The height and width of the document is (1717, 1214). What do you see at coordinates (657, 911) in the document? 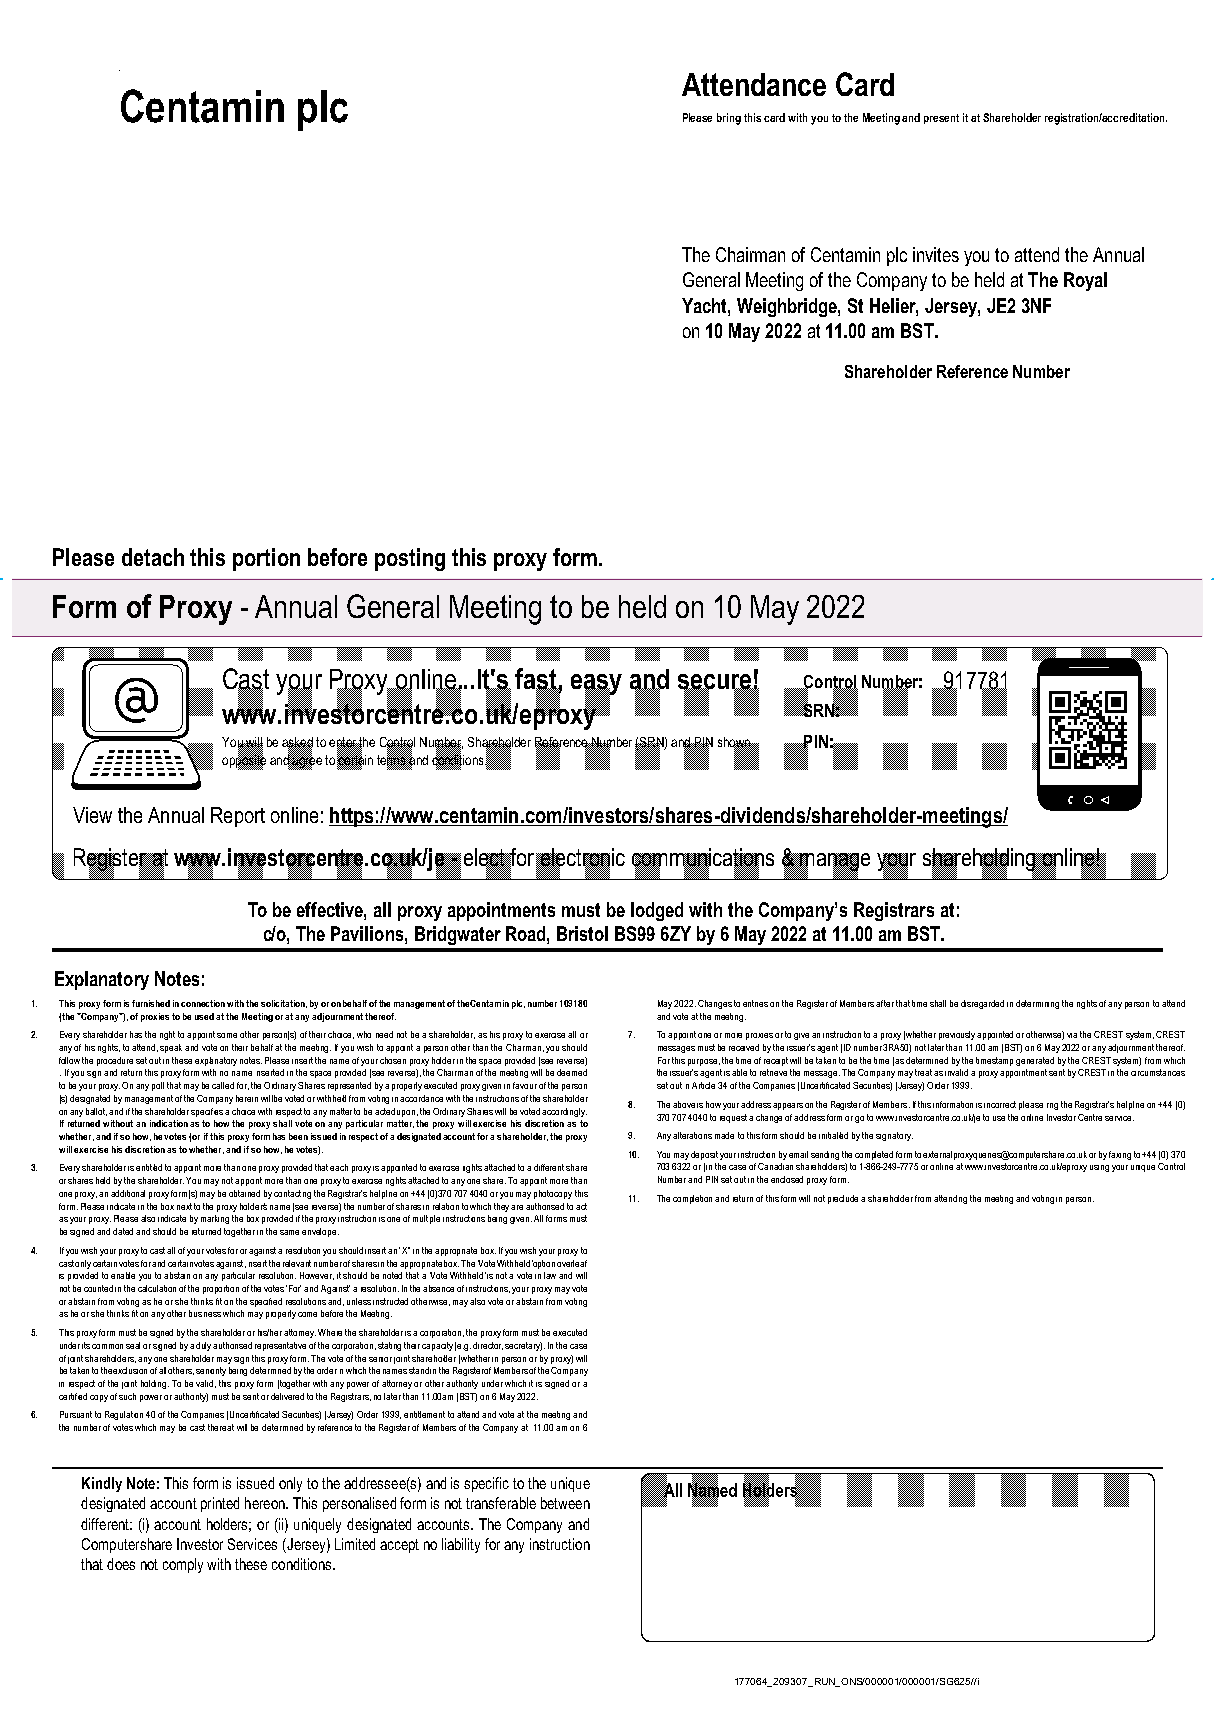
I see `lodged` at bounding box center [657, 911].
